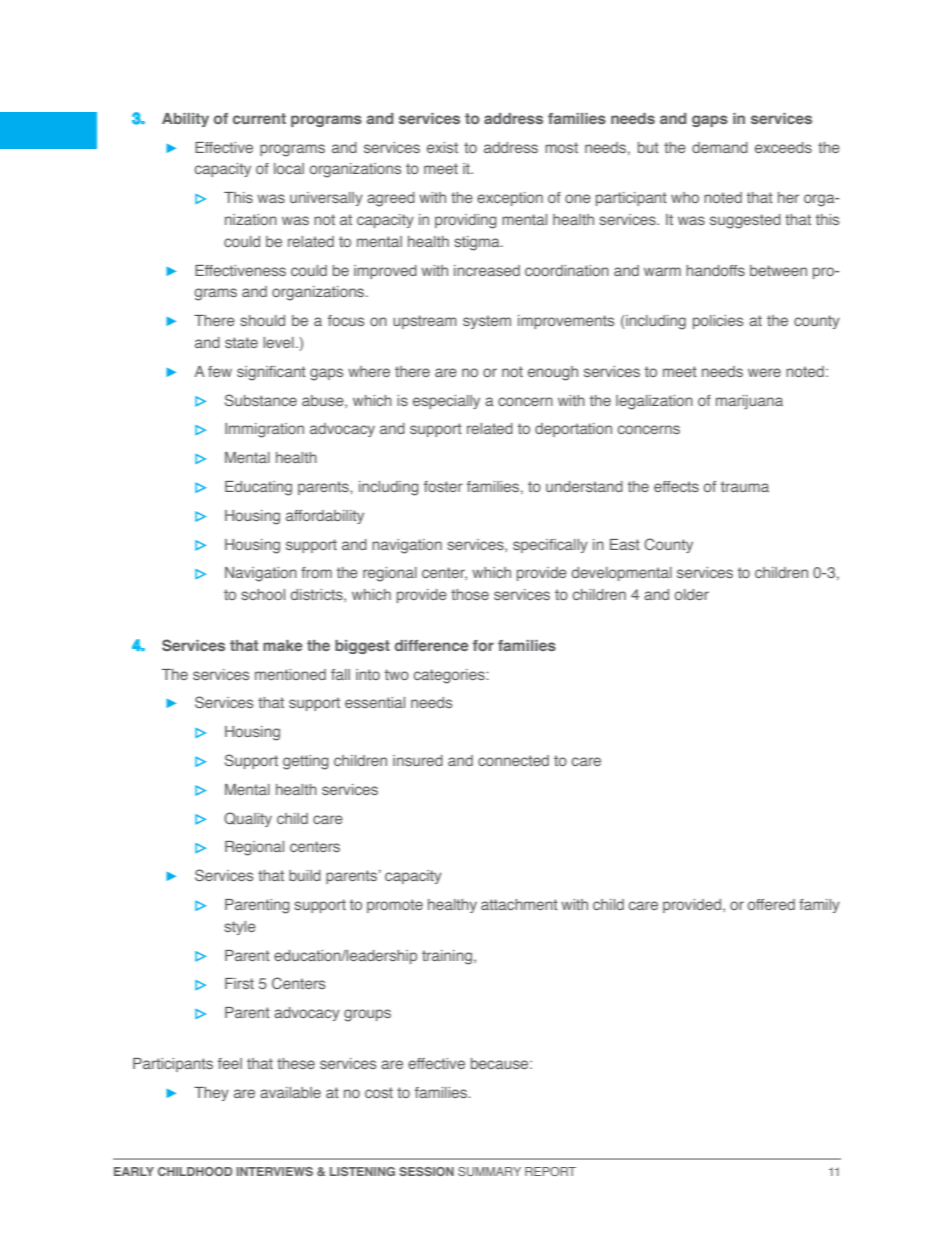  What do you see at coordinates (550, 1171) in the document?
I see `REPORT` at bounding box center [550, 1171].
